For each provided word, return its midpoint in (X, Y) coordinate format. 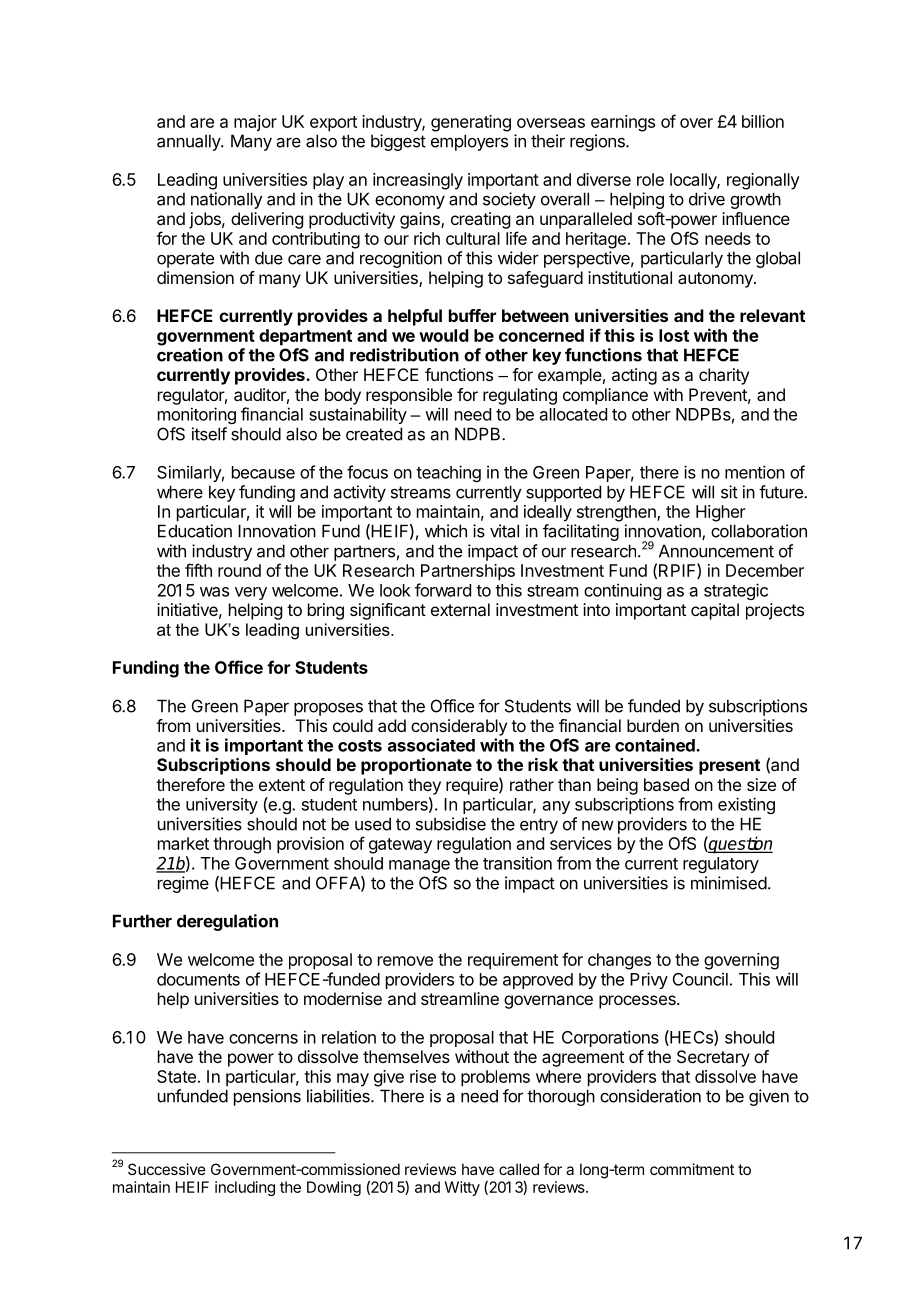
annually (189, 142)
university (222, 805)
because (263, 472)
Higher (721, 513)
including (245, 1188)
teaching (448, 473)
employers (469, 142)
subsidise (451, 824)
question (740, 845)
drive (707, 199)
